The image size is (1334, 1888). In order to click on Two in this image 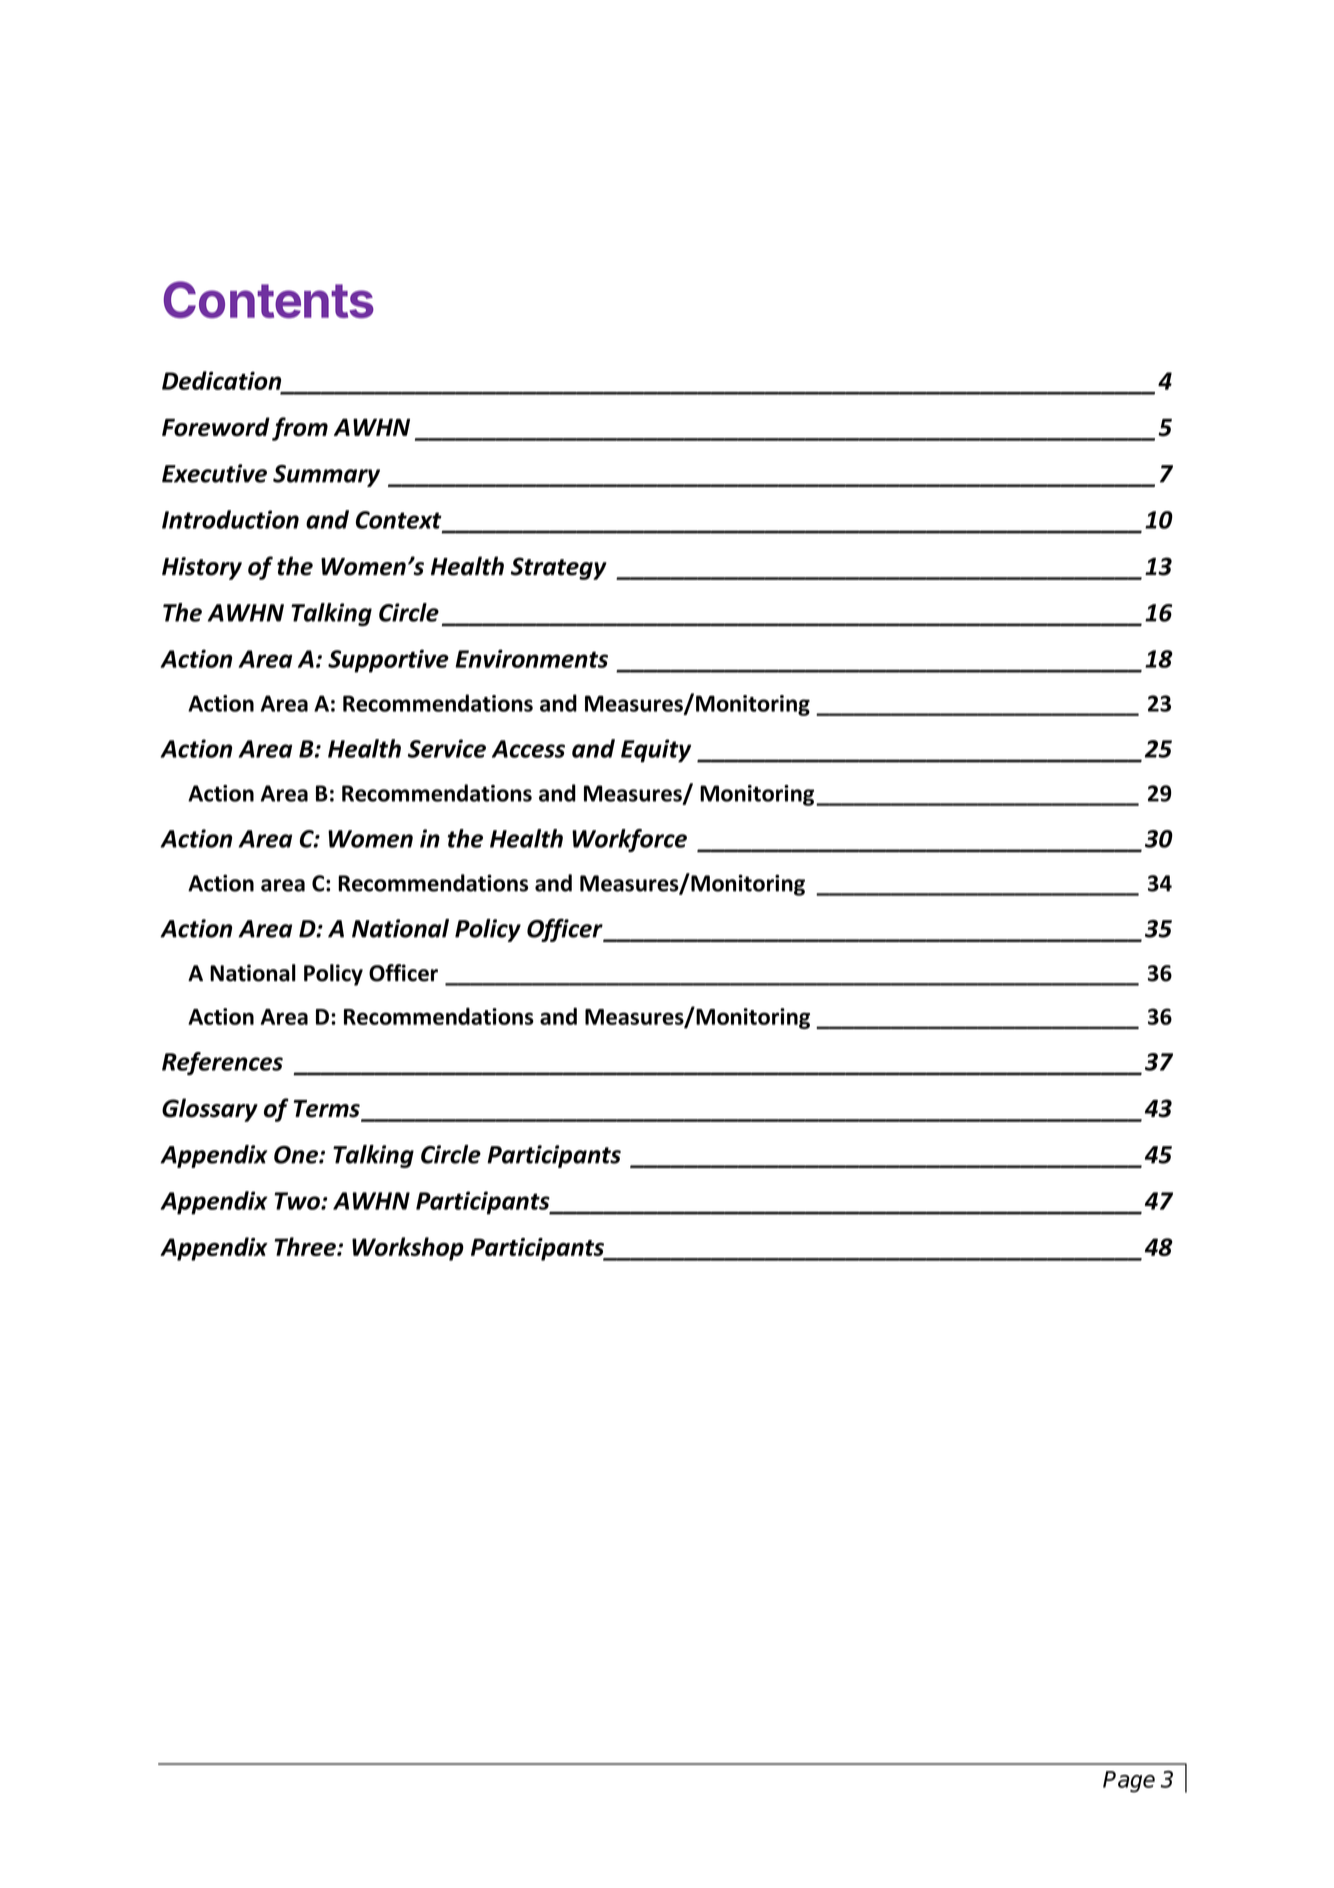, I will do `click(298, 1201)`.
